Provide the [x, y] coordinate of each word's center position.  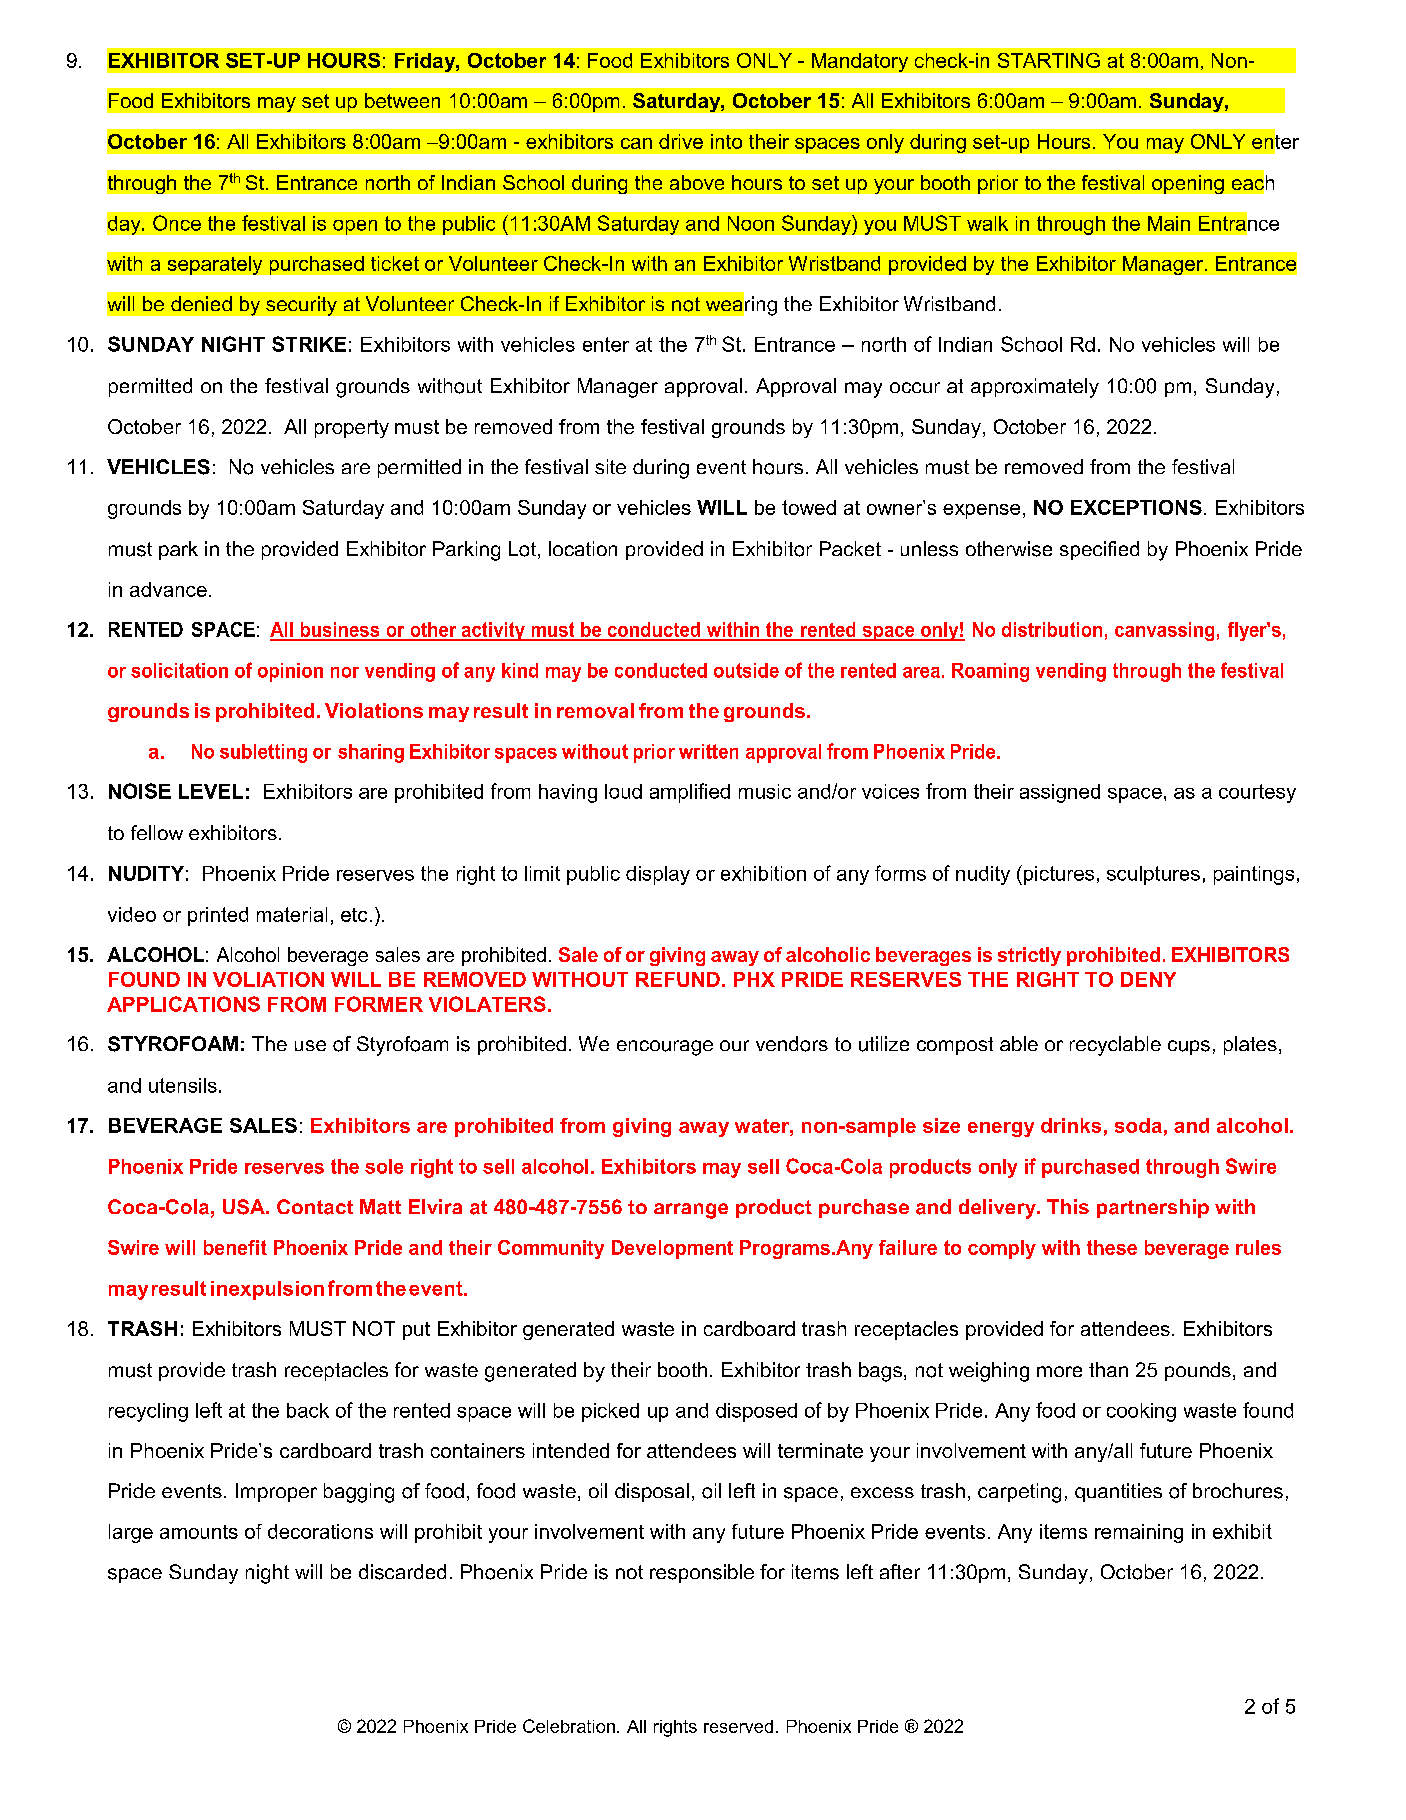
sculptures [1153, 875]
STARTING [1049, 60]
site [610, 466]
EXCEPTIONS [1136, 507]
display [658, 875]
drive [681, 141]
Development [672, 1249]
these [1112, 1247]
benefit [235, 1247]
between [402, 100]
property [352, 429]
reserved [738, 1726]
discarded [402, 1572]
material [292, 914]
